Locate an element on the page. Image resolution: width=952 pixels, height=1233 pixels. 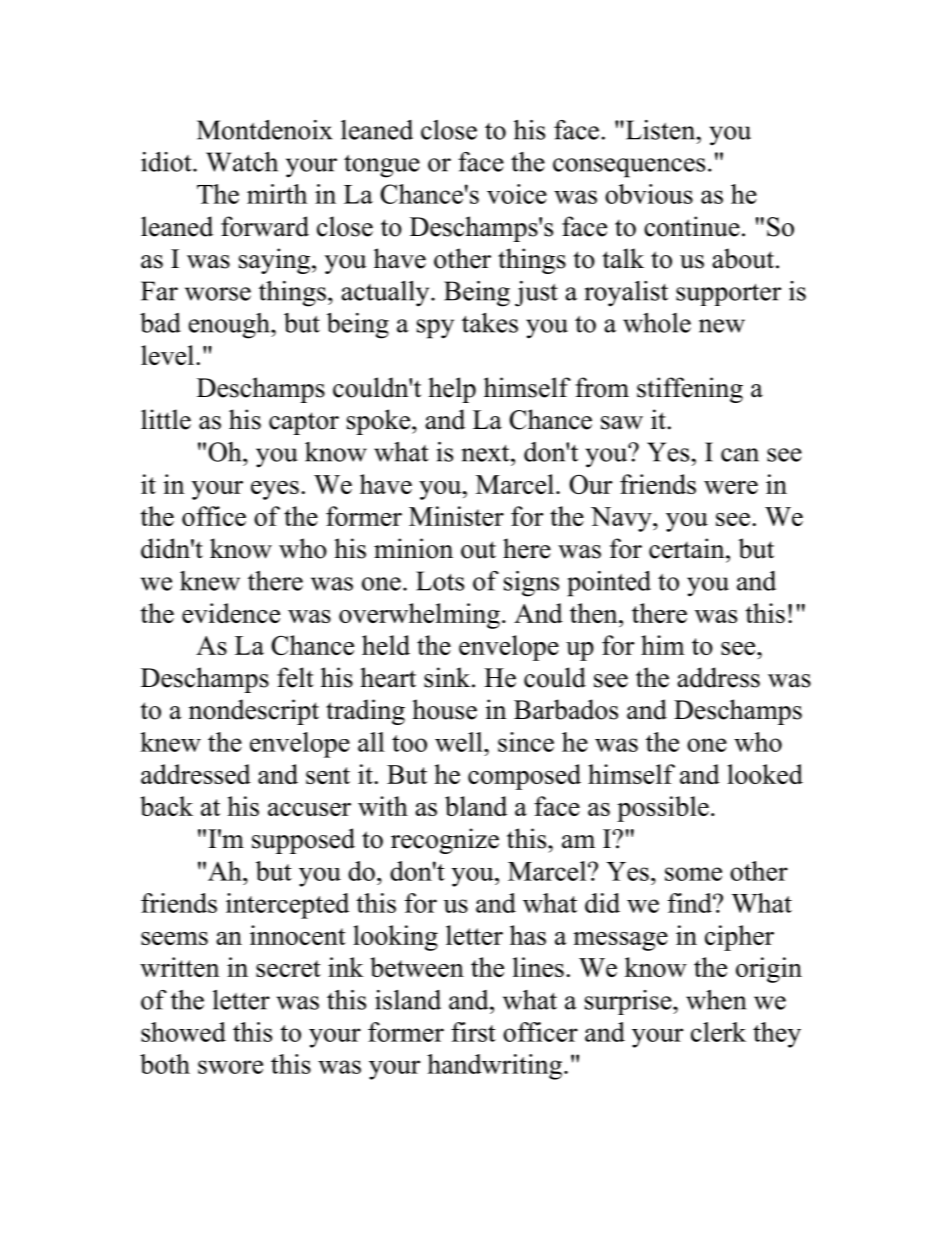
next is located at coordinates (487, 453).
